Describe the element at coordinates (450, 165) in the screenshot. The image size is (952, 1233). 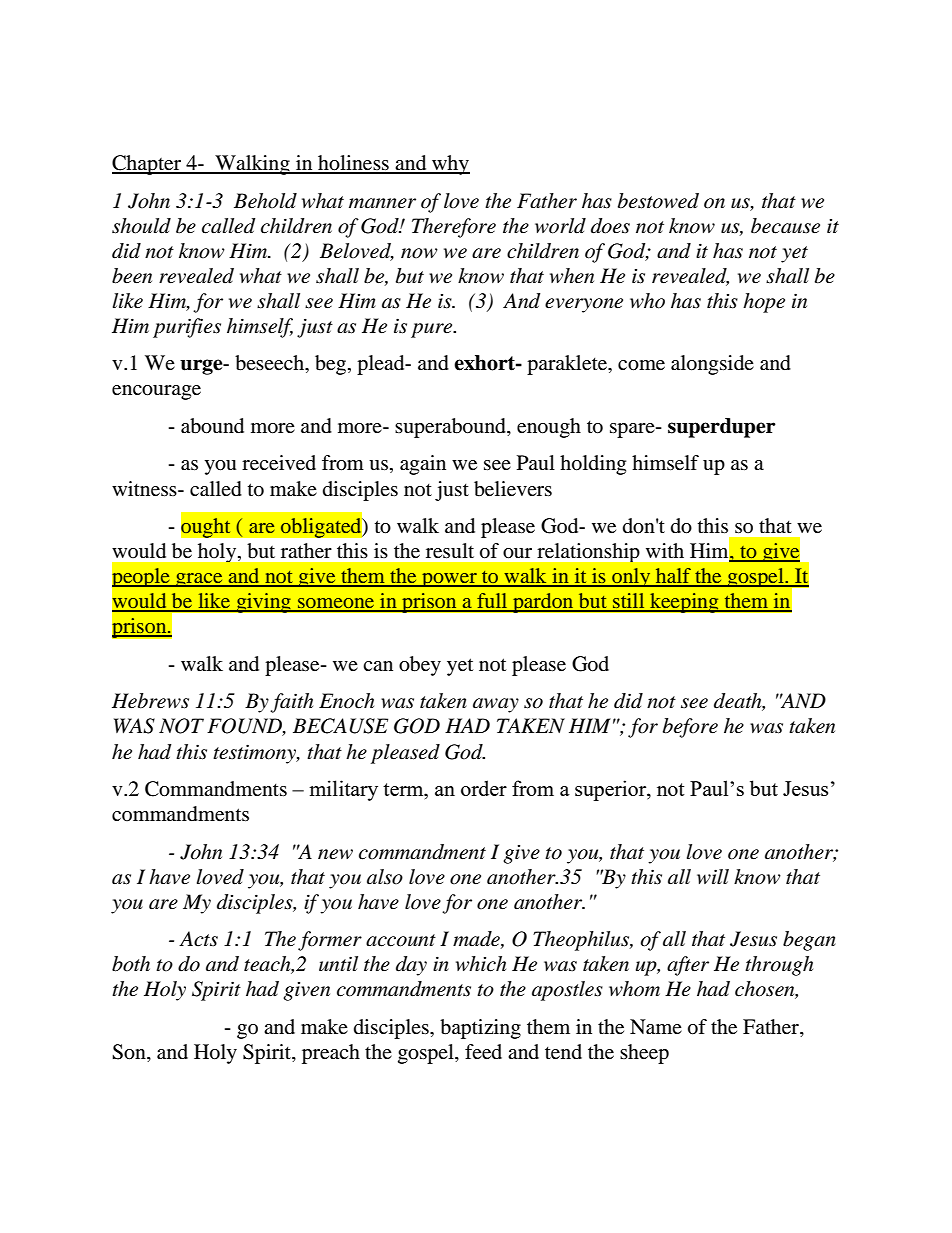
I see `why` at that location.
